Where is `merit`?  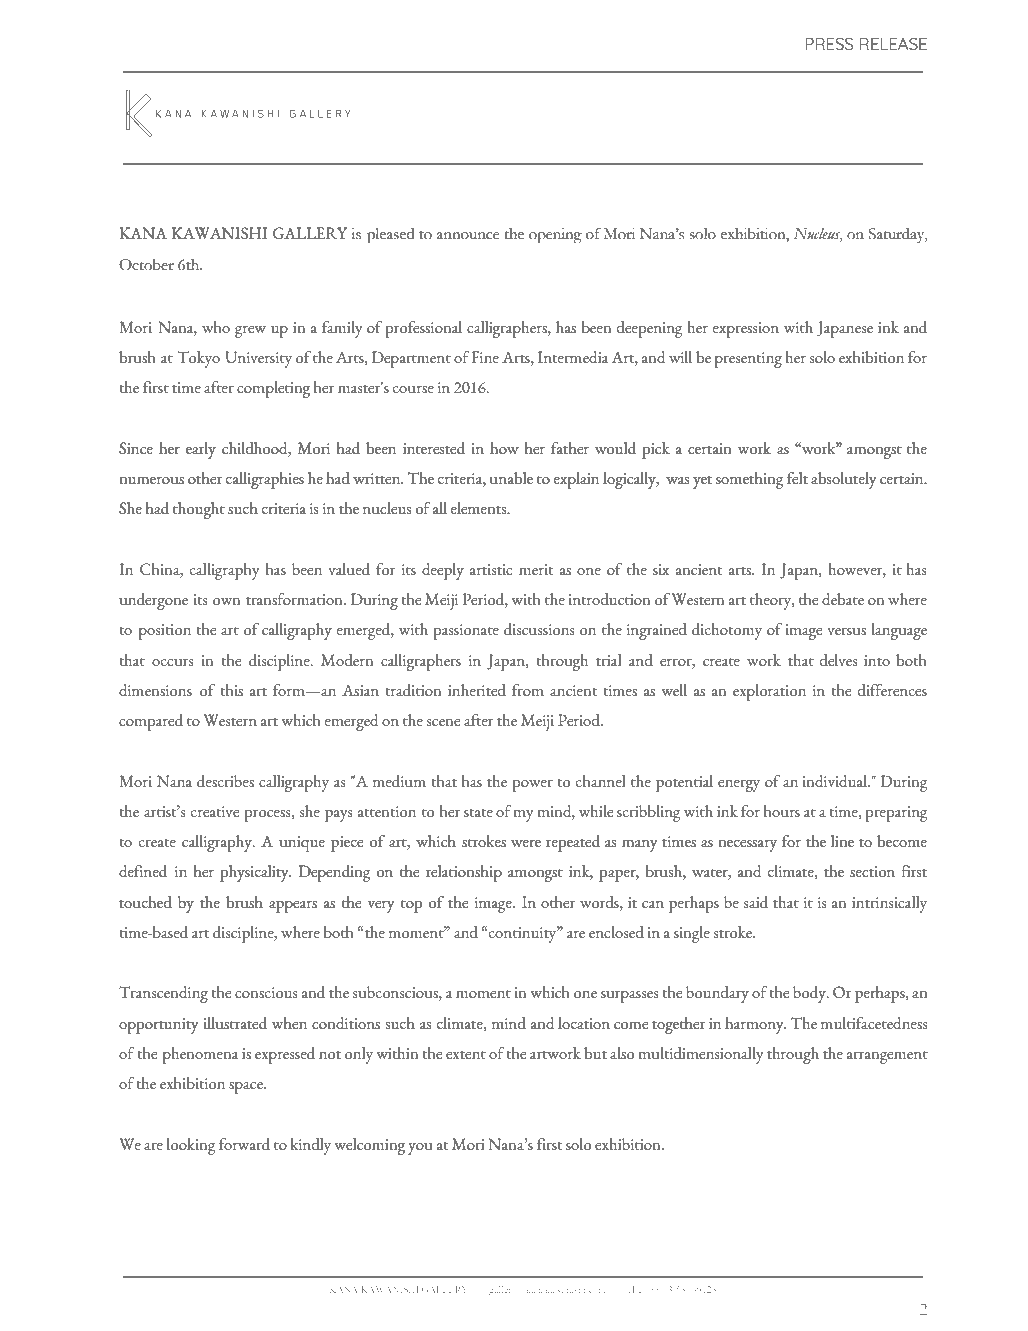
merit is located at coordinates (536, 569).
